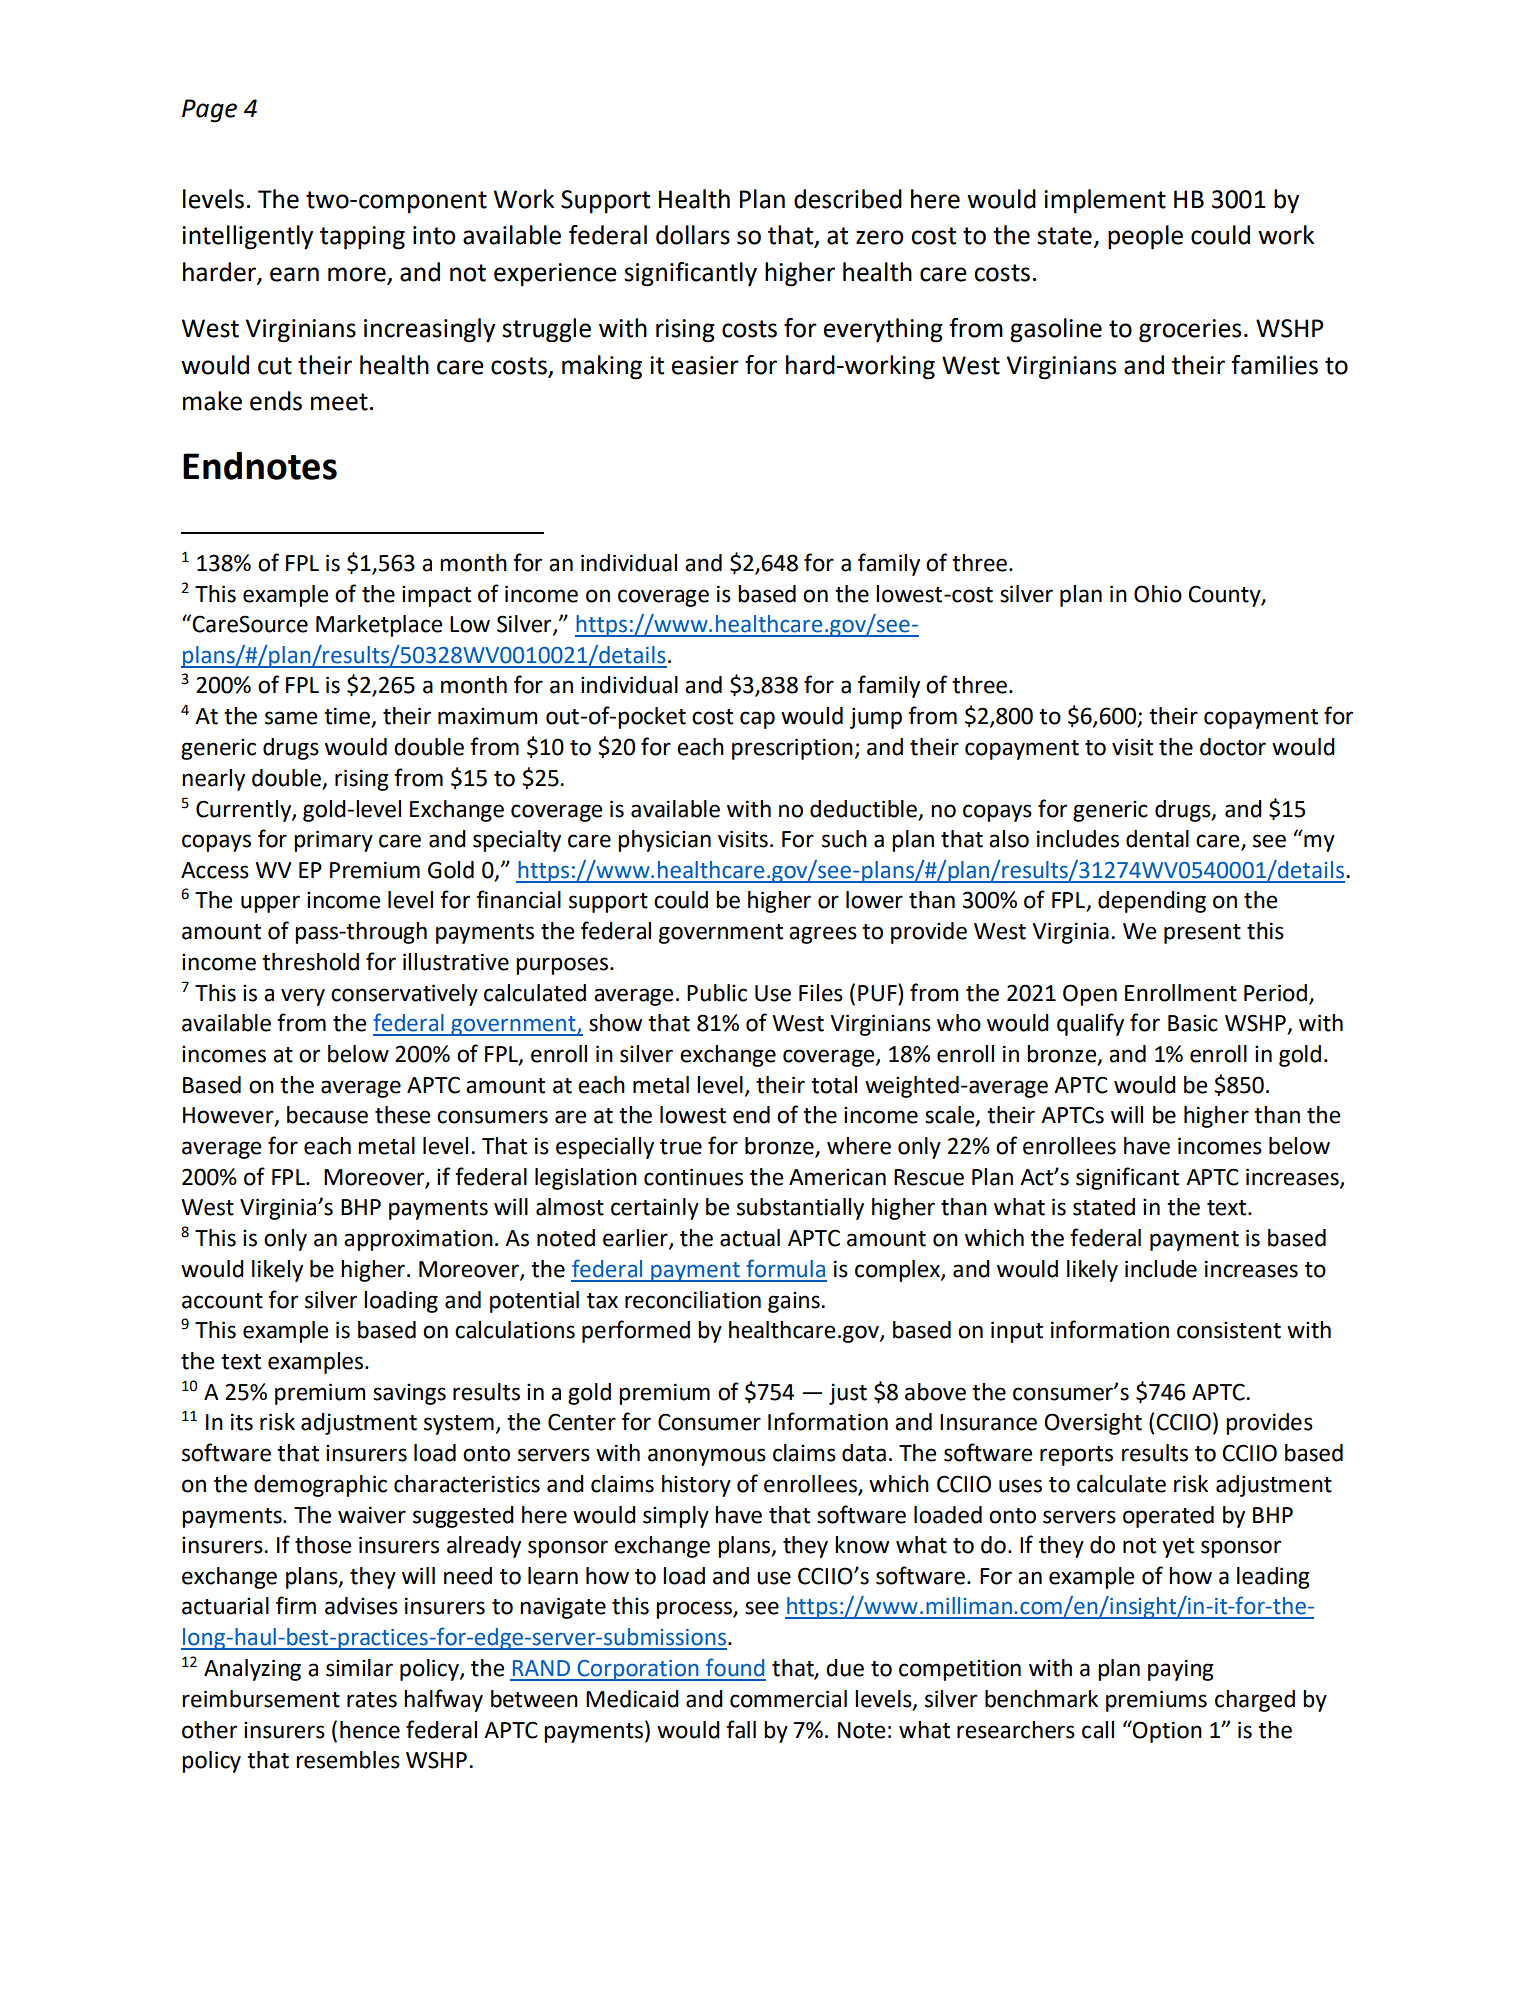 The height and width of the image is (1991, 1539). Describe the element at coordinates (372, 1700) in the image. I see `rates` at that location.
